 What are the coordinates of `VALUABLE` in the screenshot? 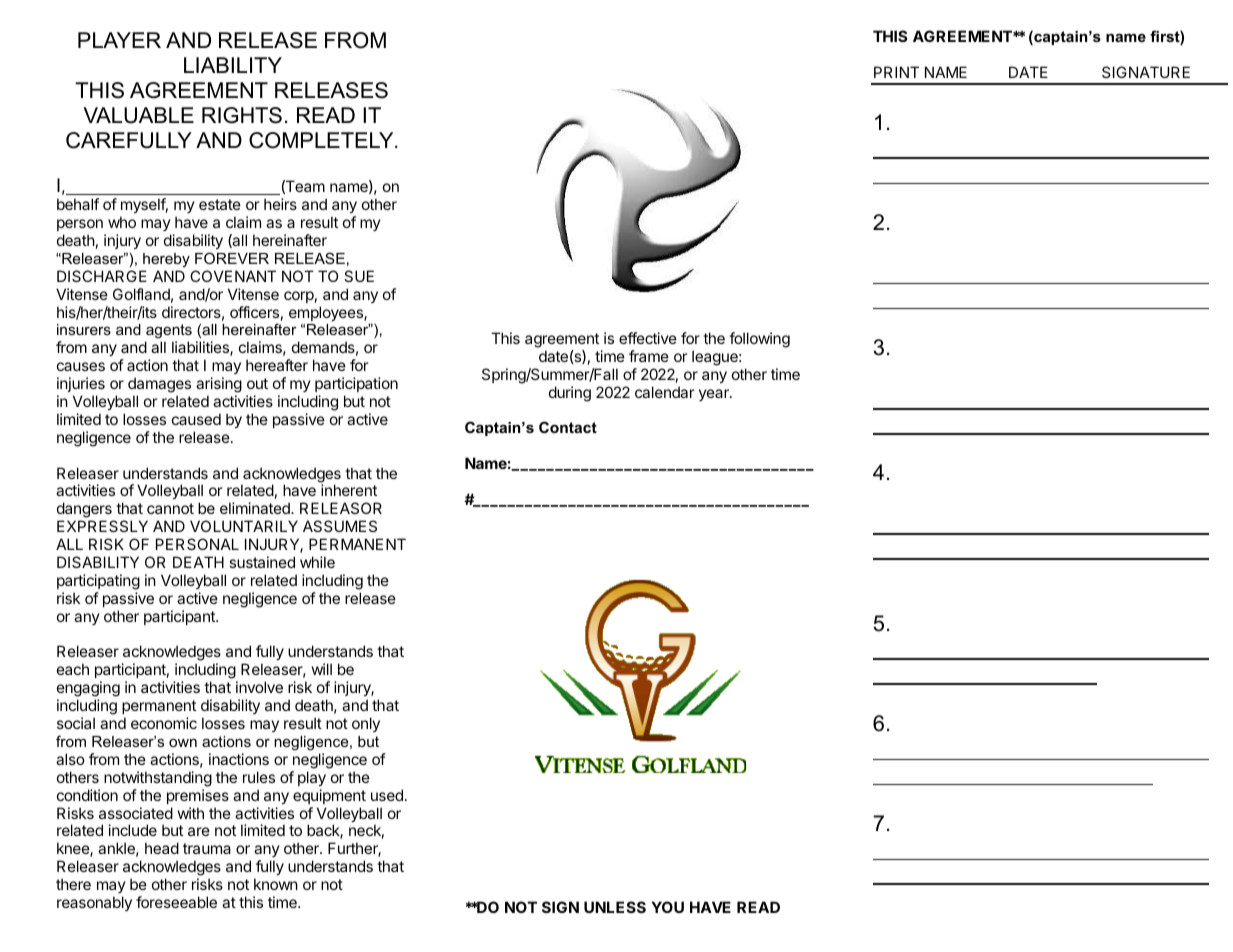 It's located at (139, 115).
